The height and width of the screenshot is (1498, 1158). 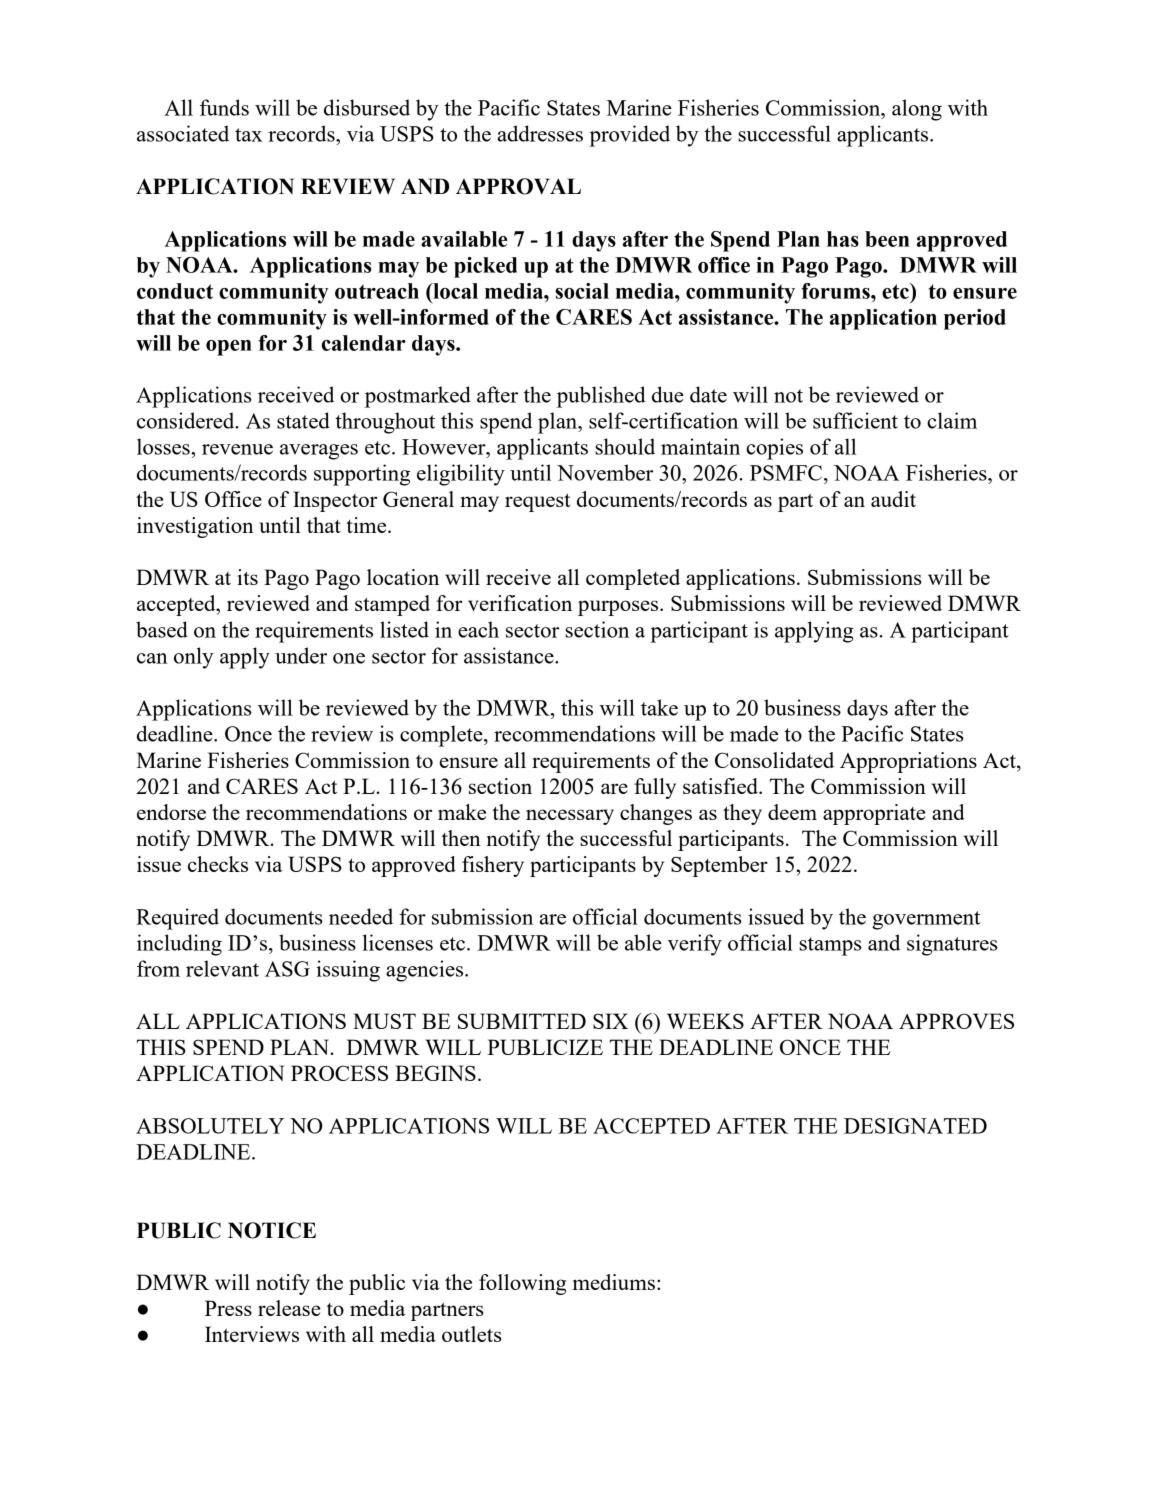 What do you see at coordinates (917, 110) in the screenshot?
I see `along` at bounding box center [917, 110].
